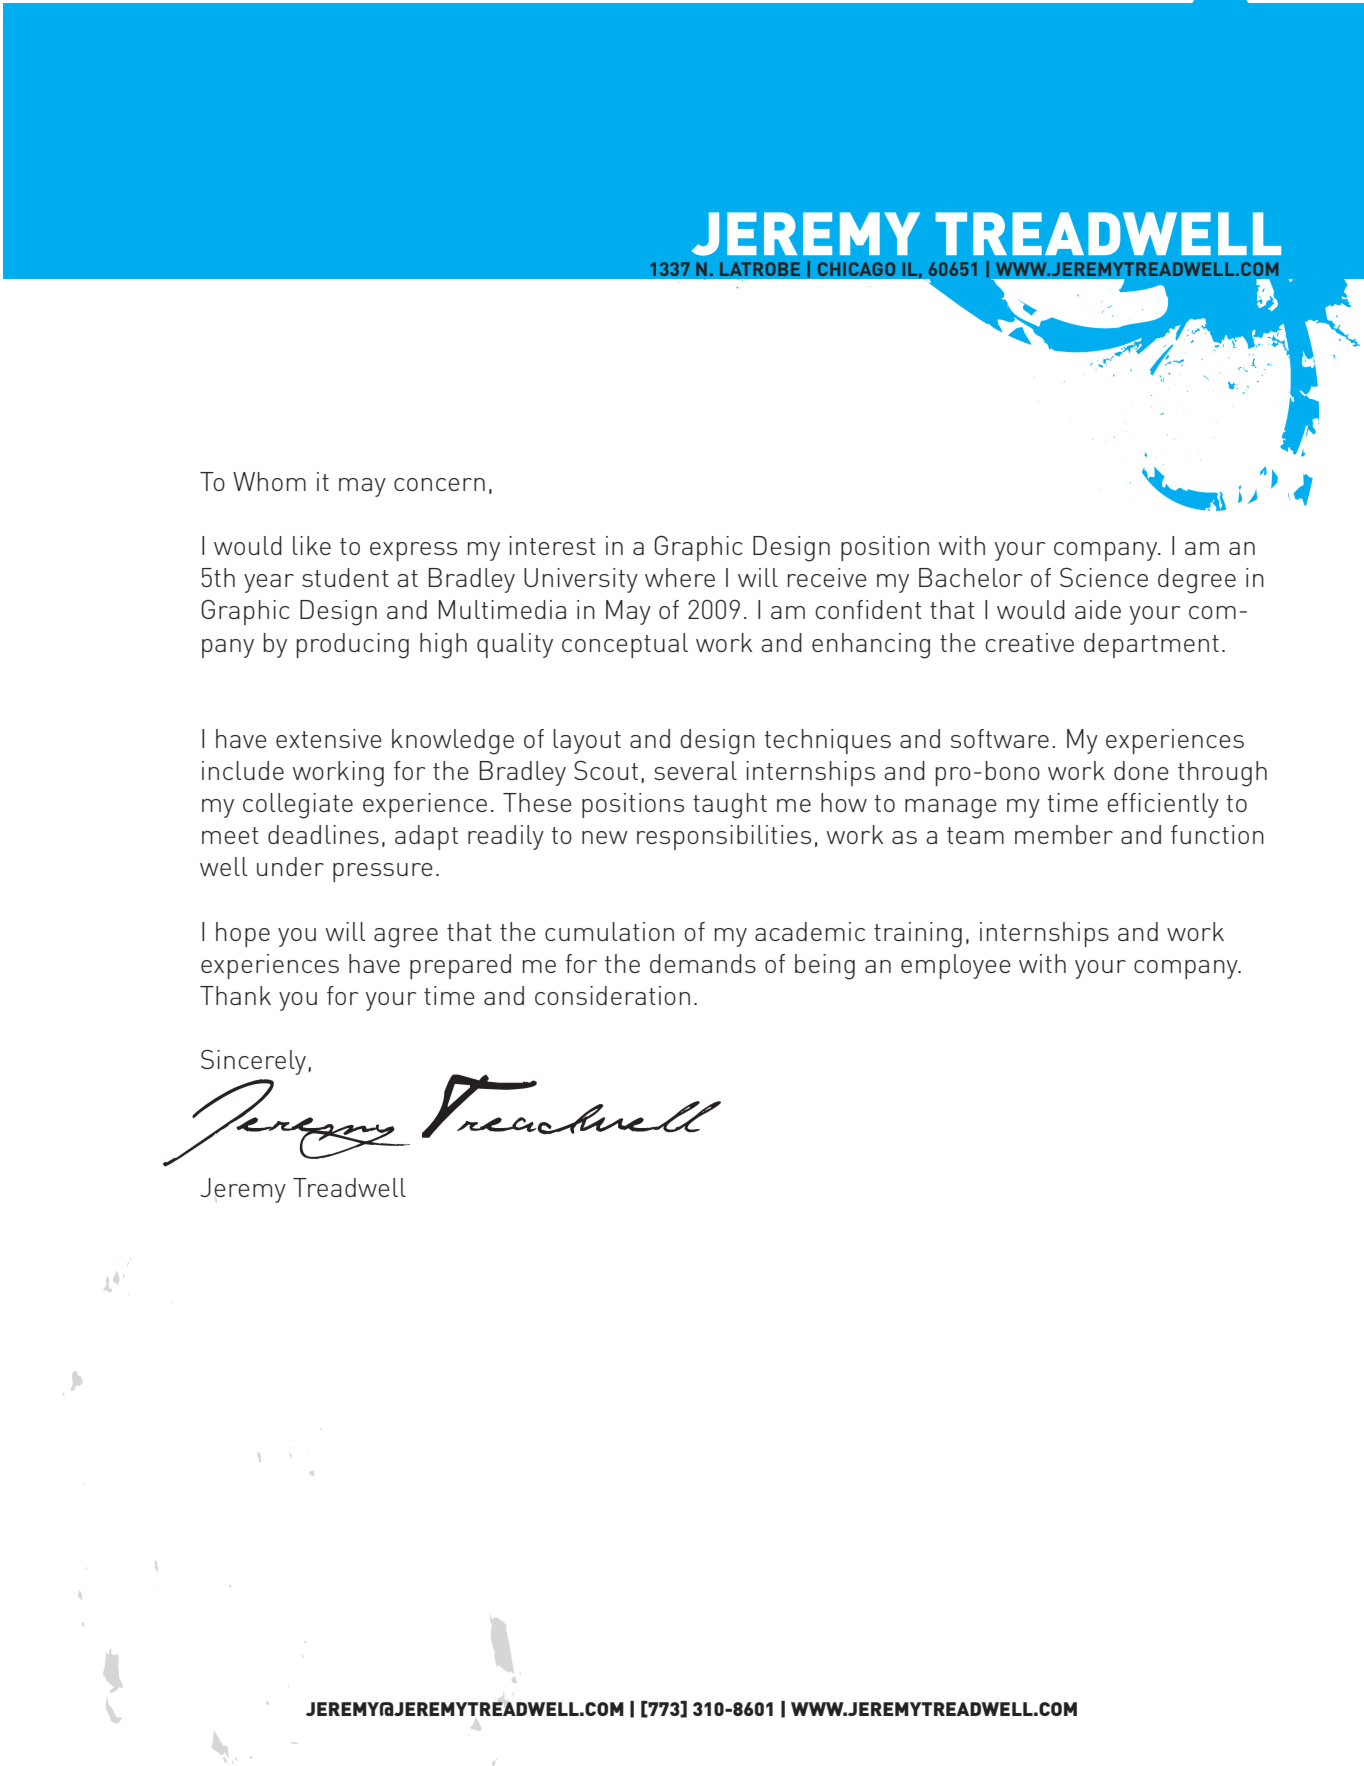 This document has width=1364, height=1766. What do you see at coordinates (243, 770) in the document?
I see `include` at bounding box center [243, 770].
